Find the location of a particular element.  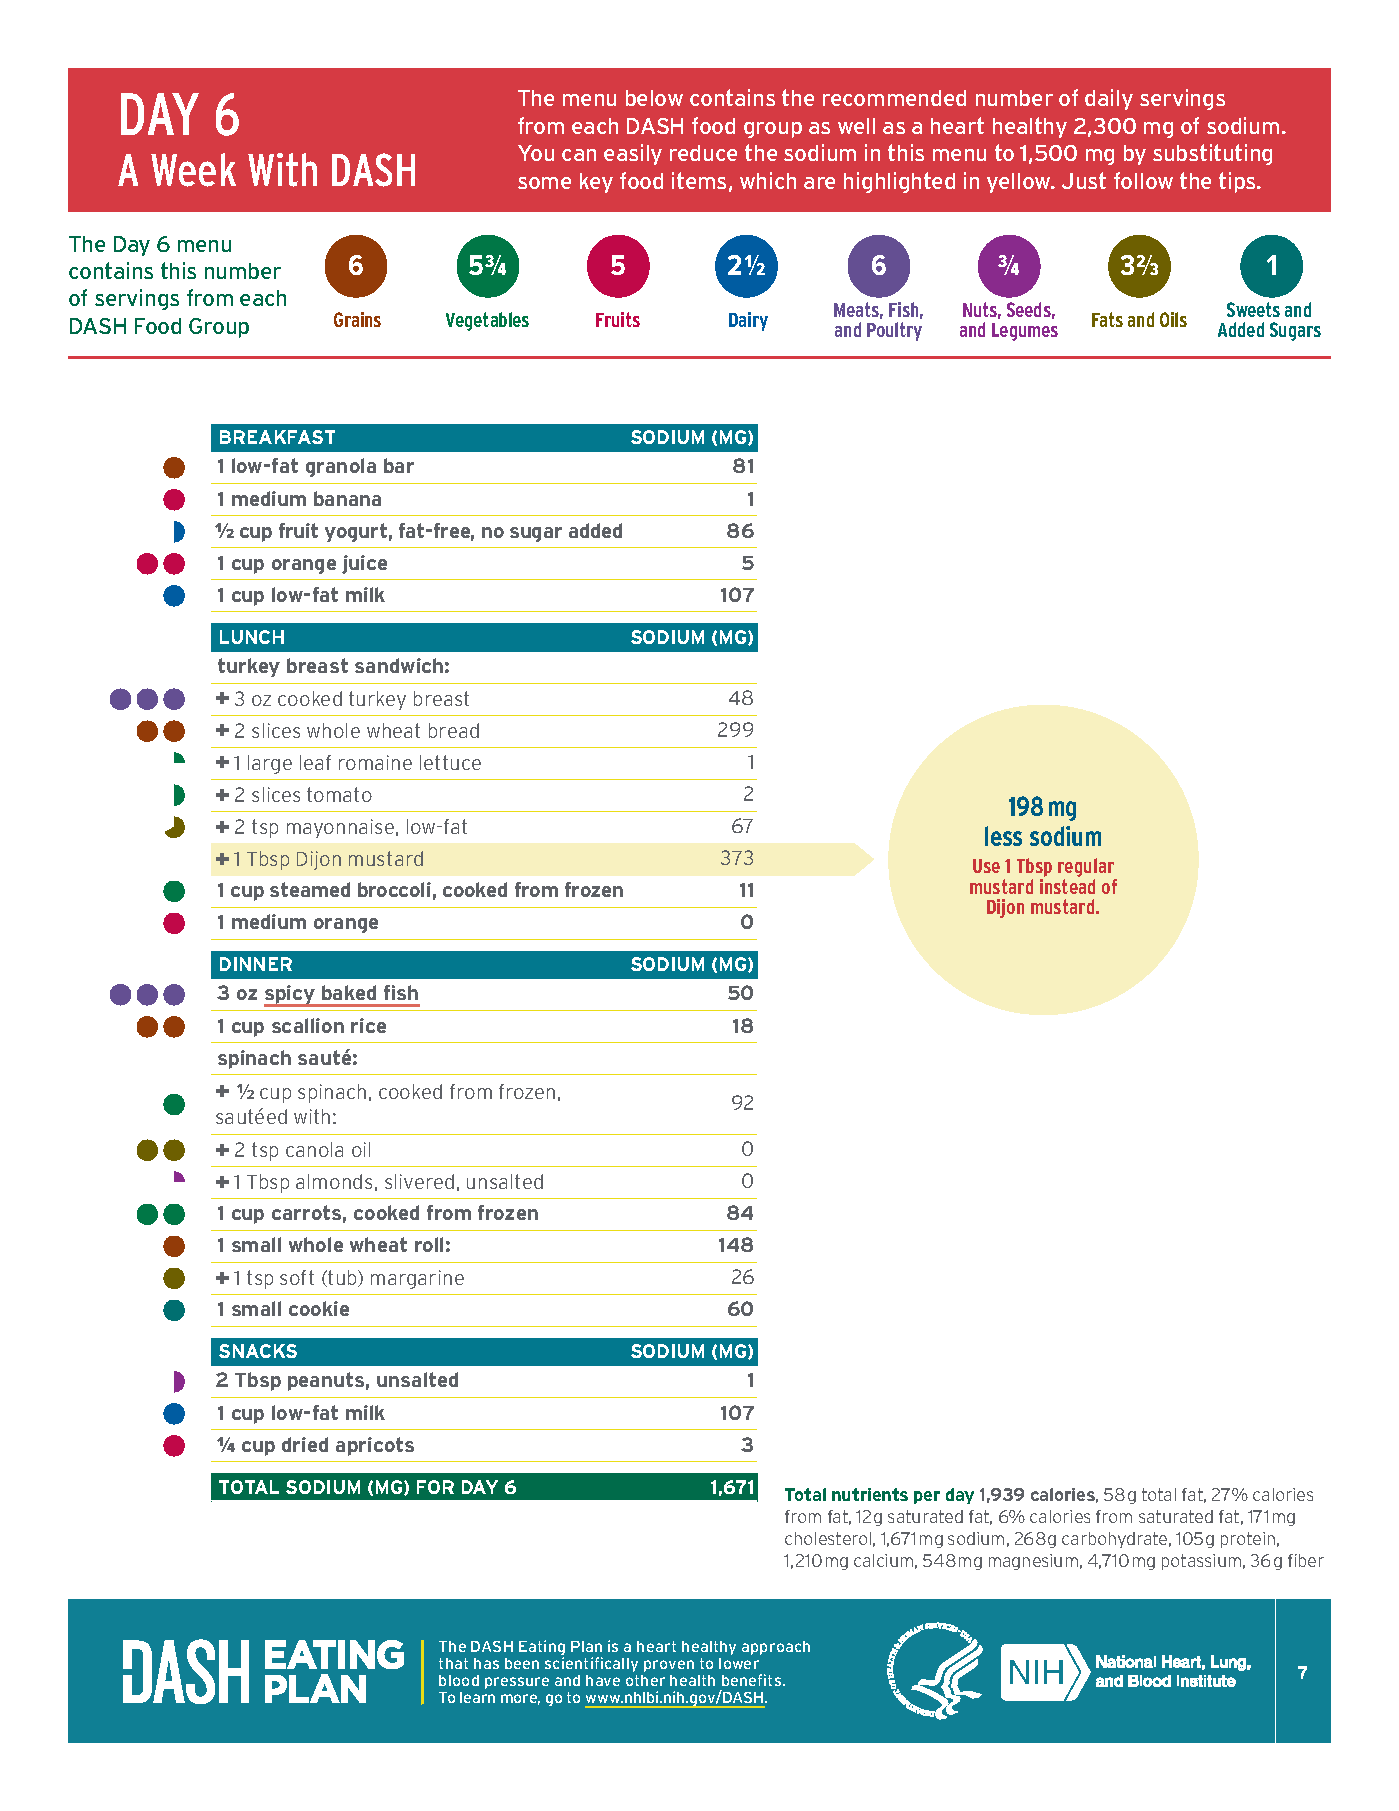

lower is located at coordinates (739, 1663).
